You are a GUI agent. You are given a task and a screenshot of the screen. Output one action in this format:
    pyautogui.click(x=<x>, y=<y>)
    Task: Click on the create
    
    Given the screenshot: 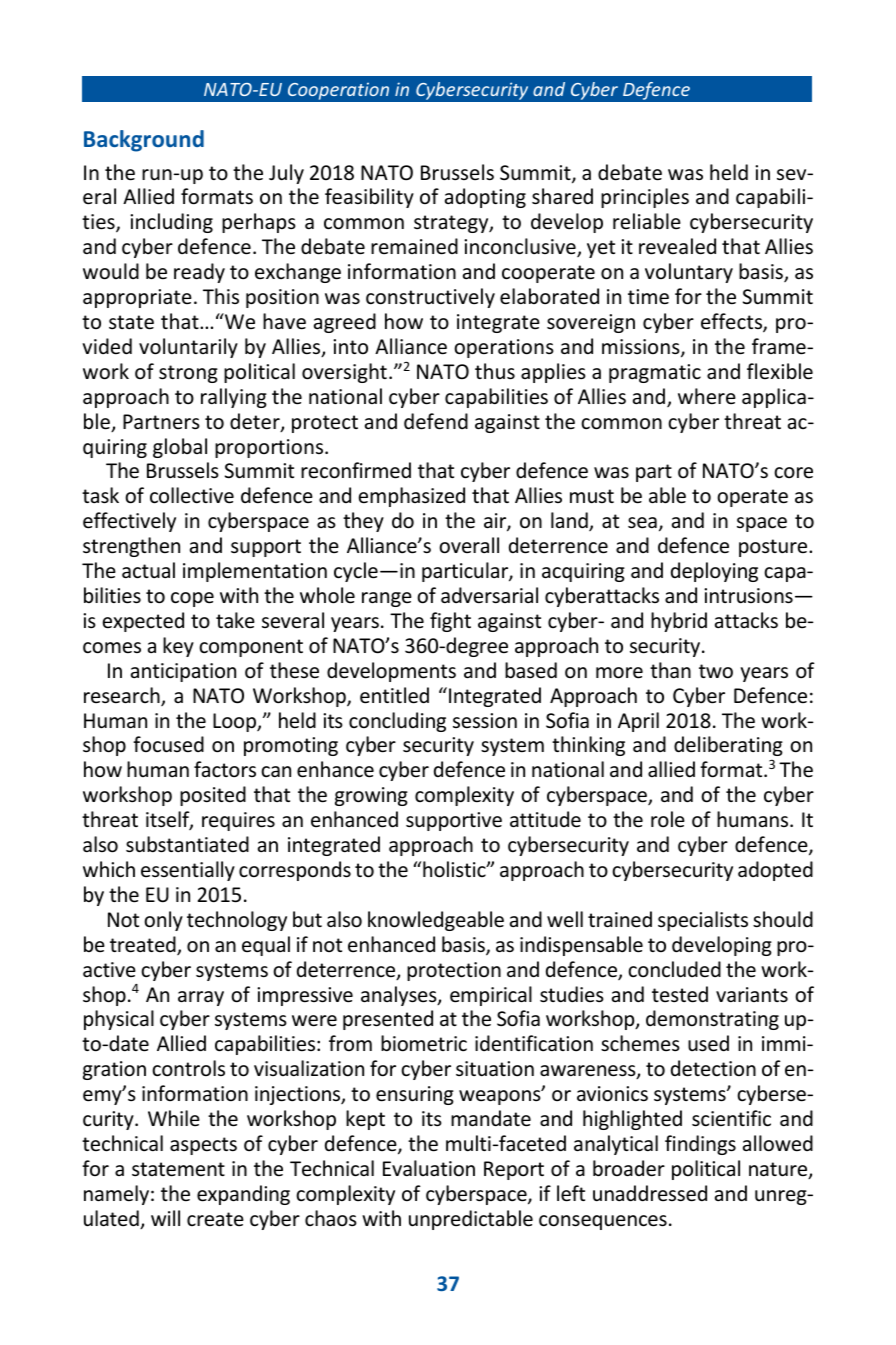 What is the action you would take?
    pyautogui.click(x=215, y=1219)
